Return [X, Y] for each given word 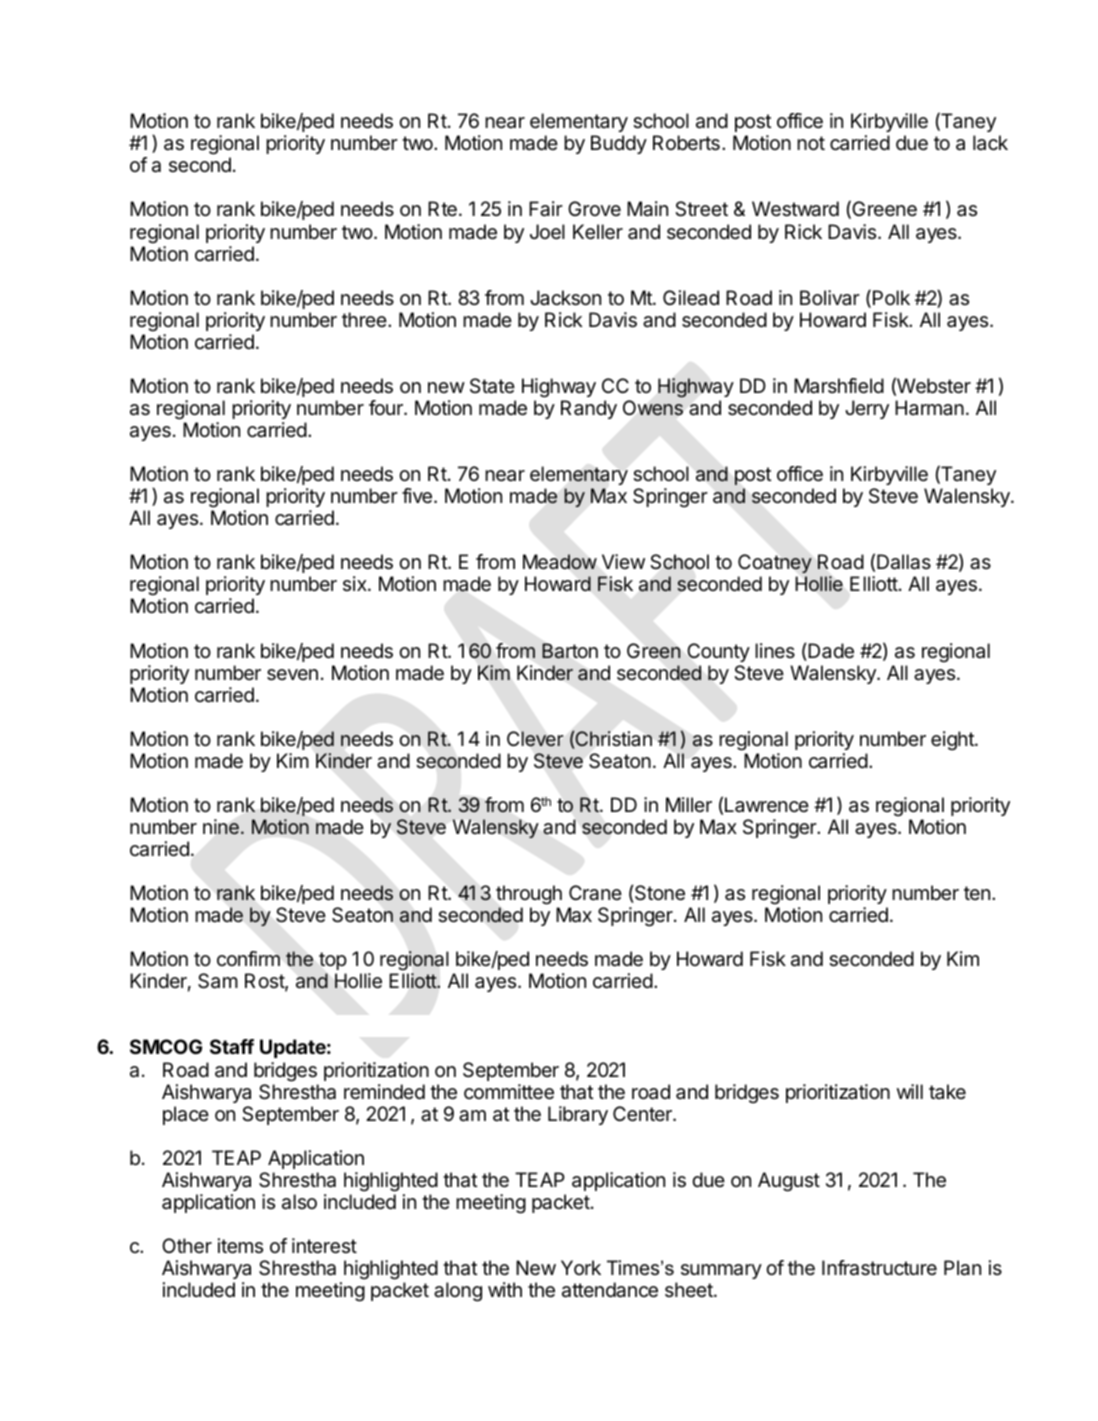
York [581, 1267]
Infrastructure [879, 1268]
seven [292, 675]
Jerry [867, 409]
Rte [442, 209]
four [387, 407]
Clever [535, 739]
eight [953, 741]
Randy [589, 409]
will [910, 1091]
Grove [594, 208]
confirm [248, 958]
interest [324, 1246]
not [811, 143]
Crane [595, 893]
